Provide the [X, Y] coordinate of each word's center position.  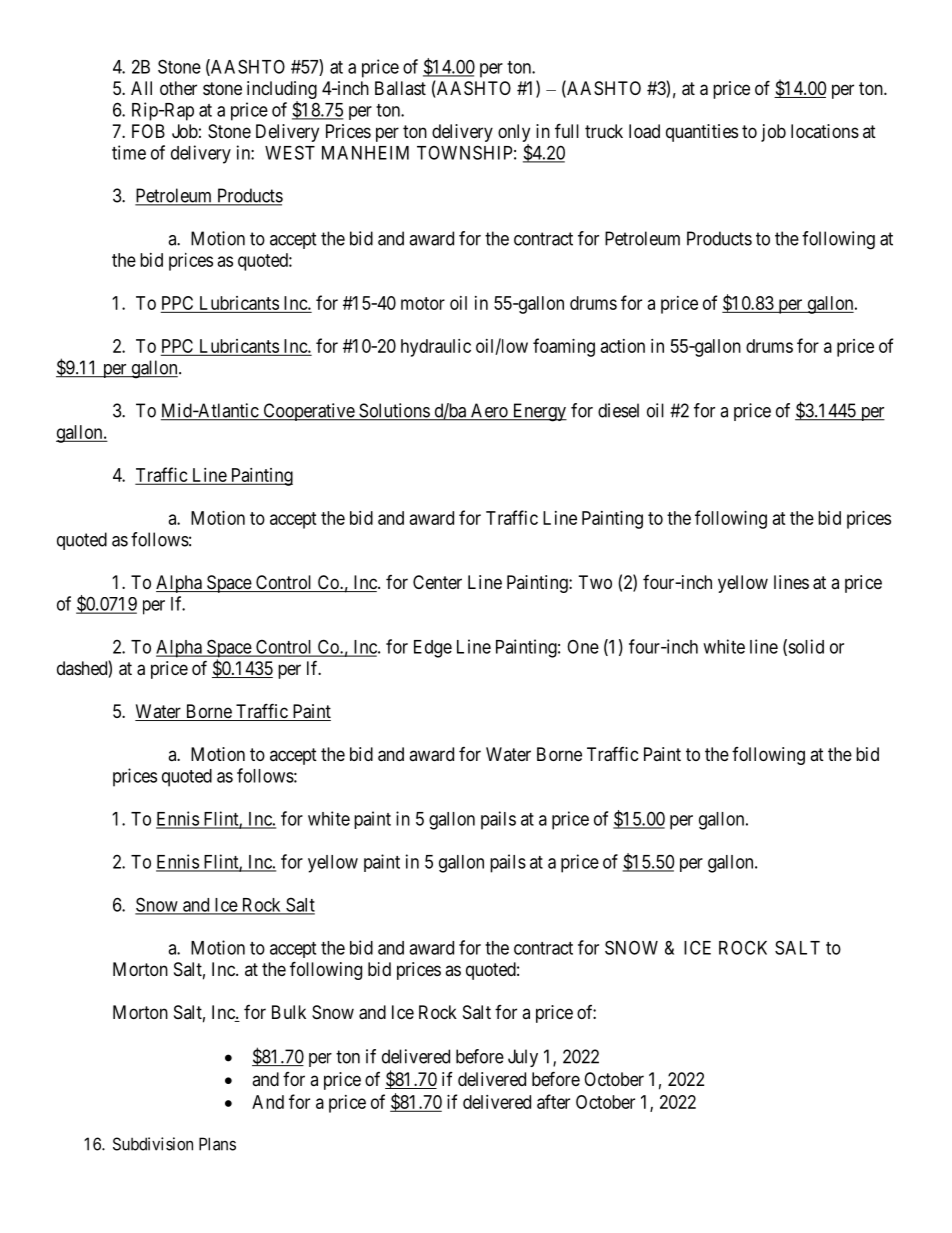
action [623, 346]
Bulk [289, 1012]
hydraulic [436, 348]
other [178, 88]
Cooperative [308, 412]
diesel [618, 410]
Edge [433, 649]
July [523, 1058]
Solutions [394, 411]
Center [437, 582]
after [553, 1101]
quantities [702, 133]
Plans [217, 1144]
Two [595, 582]
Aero [489, 411]
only [514, 133]
